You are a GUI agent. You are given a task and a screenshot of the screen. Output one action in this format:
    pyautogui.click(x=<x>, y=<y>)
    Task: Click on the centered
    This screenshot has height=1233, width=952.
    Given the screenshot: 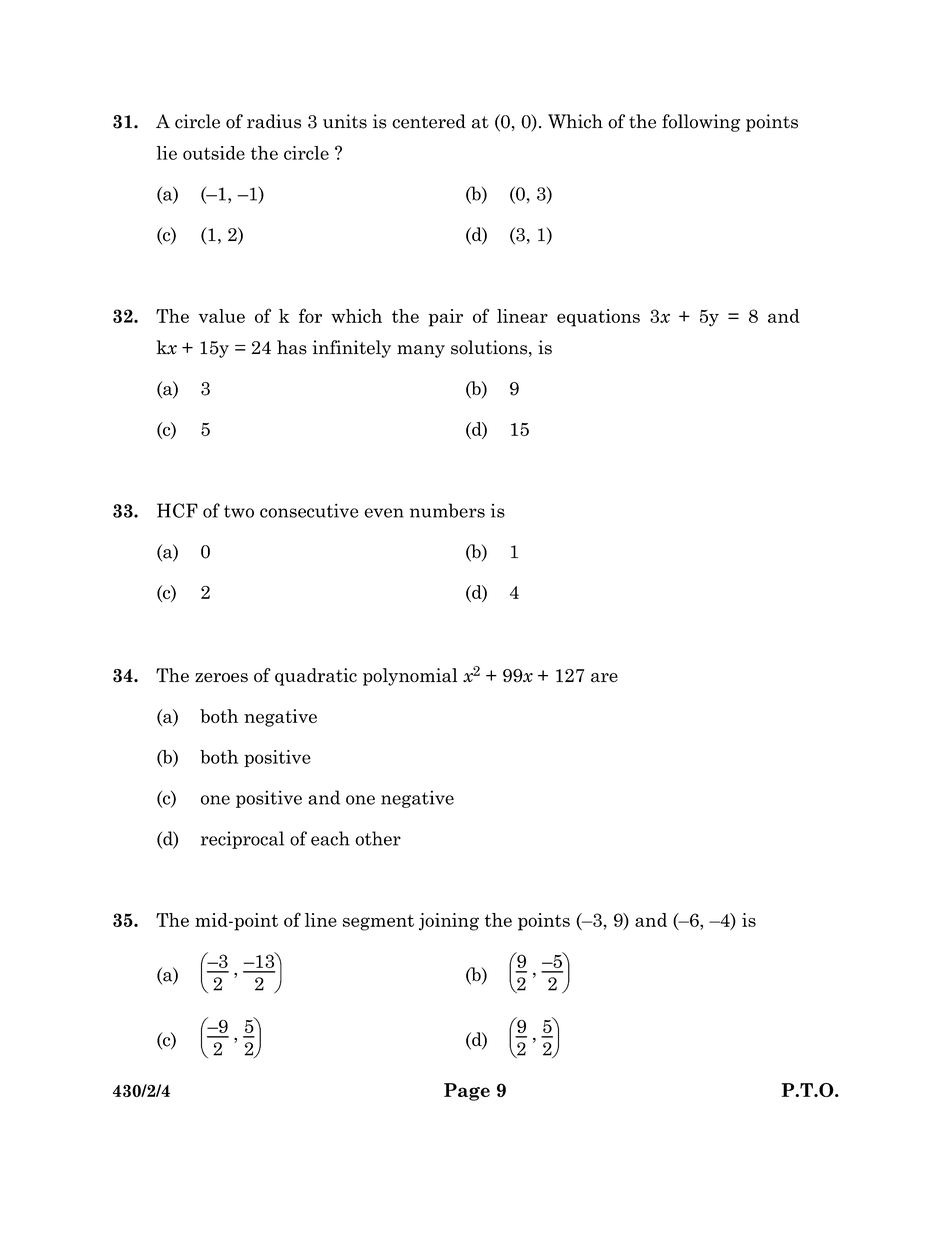 What is the action you would take?
    pyautogui.click(x=429, y=121)
